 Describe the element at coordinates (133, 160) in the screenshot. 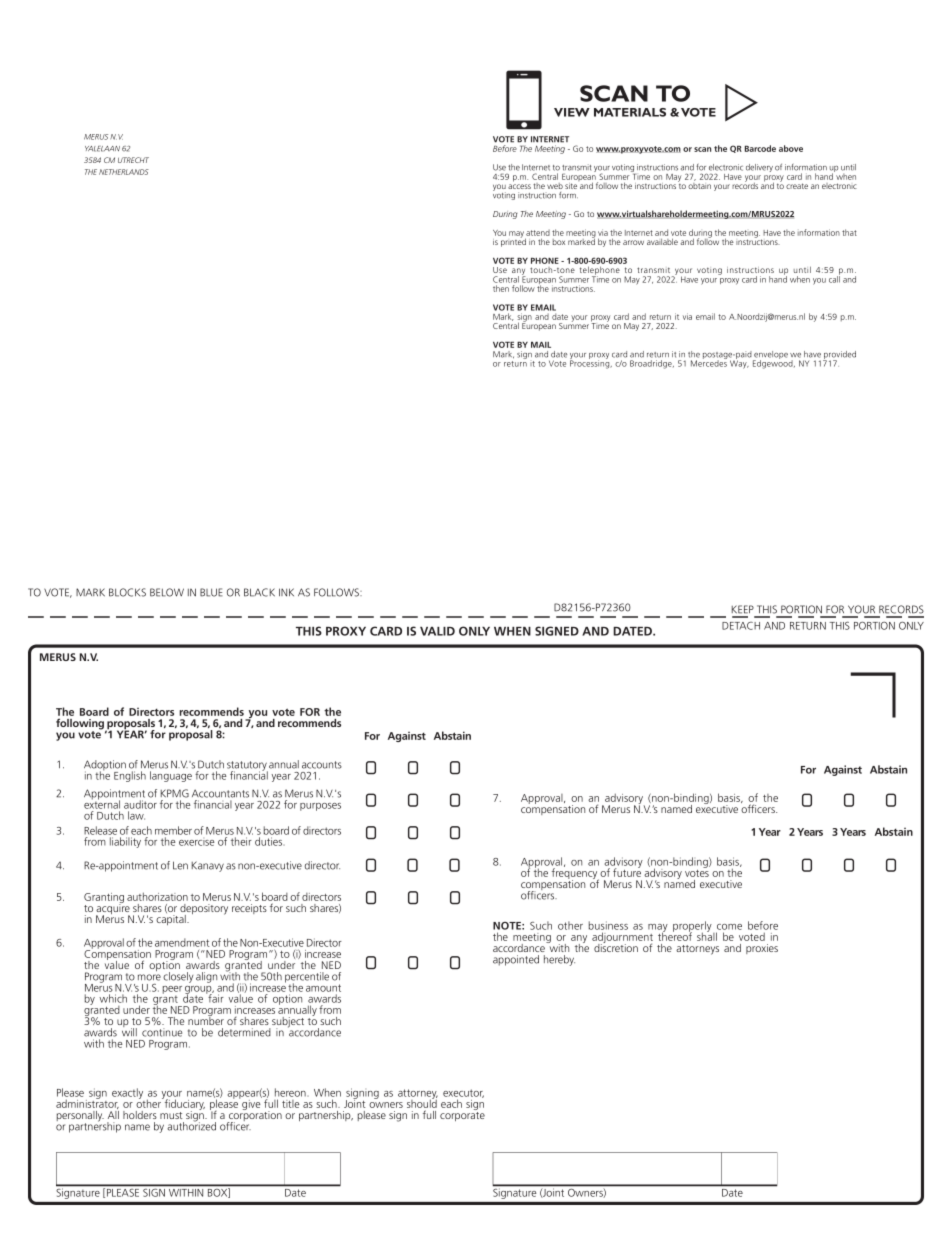

I see `UTRECHT` at that location.
